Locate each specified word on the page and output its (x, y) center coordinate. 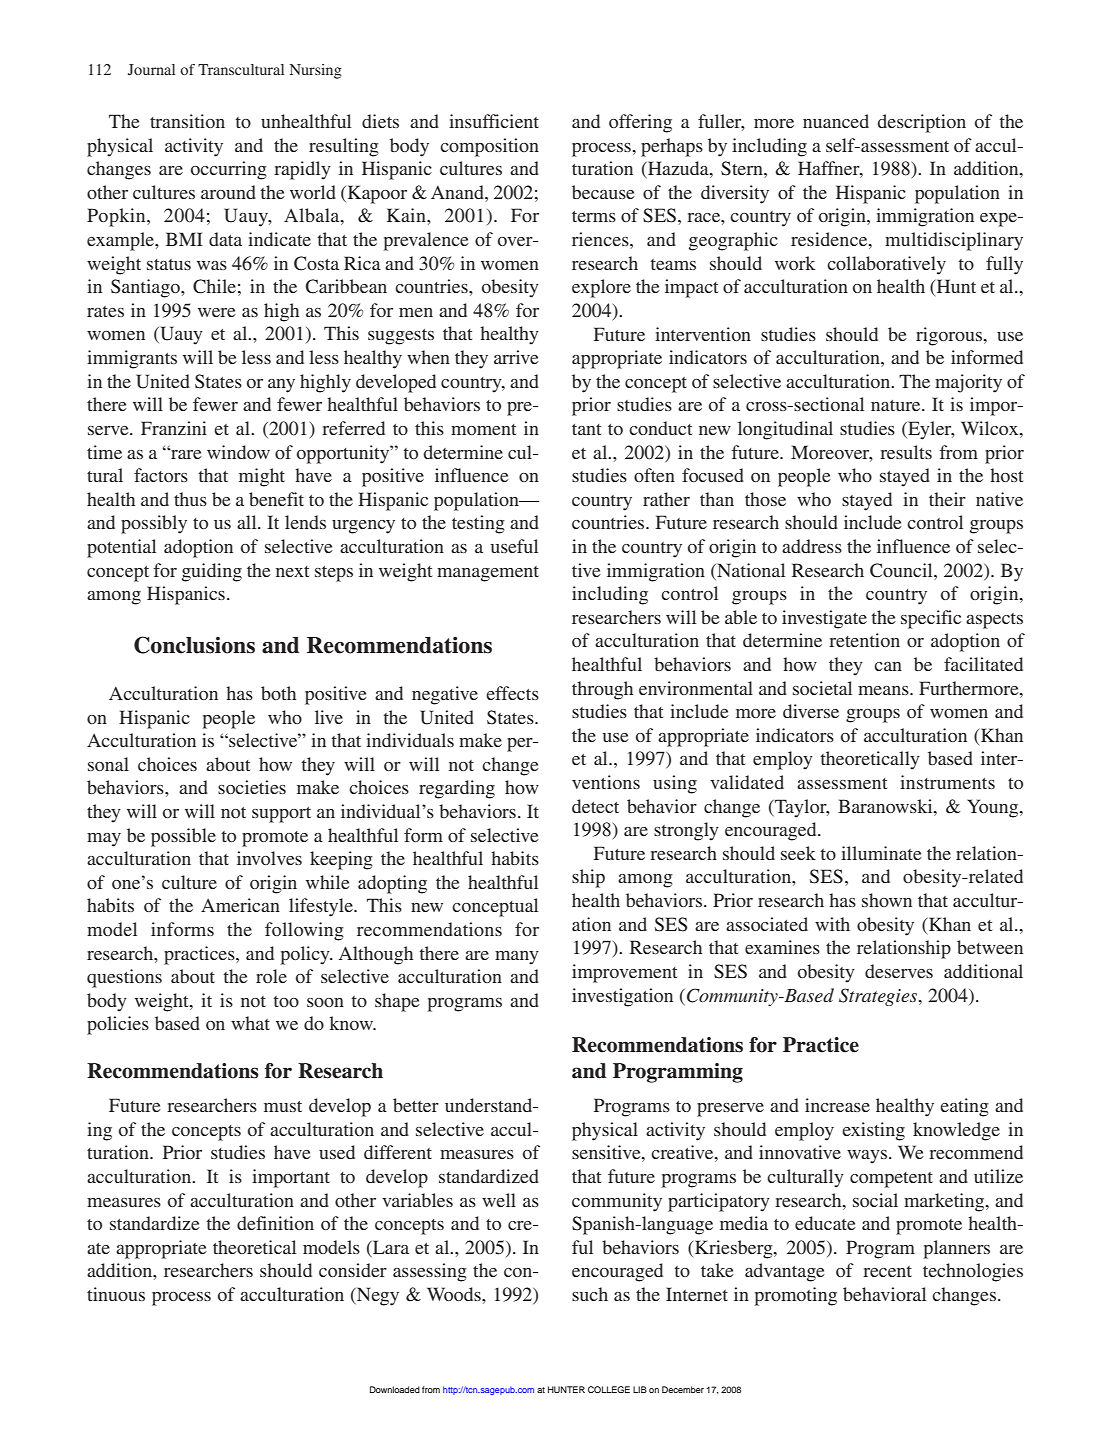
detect (595, 806)
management (488, 574)
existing (873, 1131)
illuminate (881, 853)
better (416, 1105)
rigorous (950, 336)
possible (183, 837)
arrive (516, 357)
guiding (212, 572)
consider (353, 1270)
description (922, 123)
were (217, 312)
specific (931, 619)
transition (187, 121)
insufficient (494, 121)
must (283, 1106)
